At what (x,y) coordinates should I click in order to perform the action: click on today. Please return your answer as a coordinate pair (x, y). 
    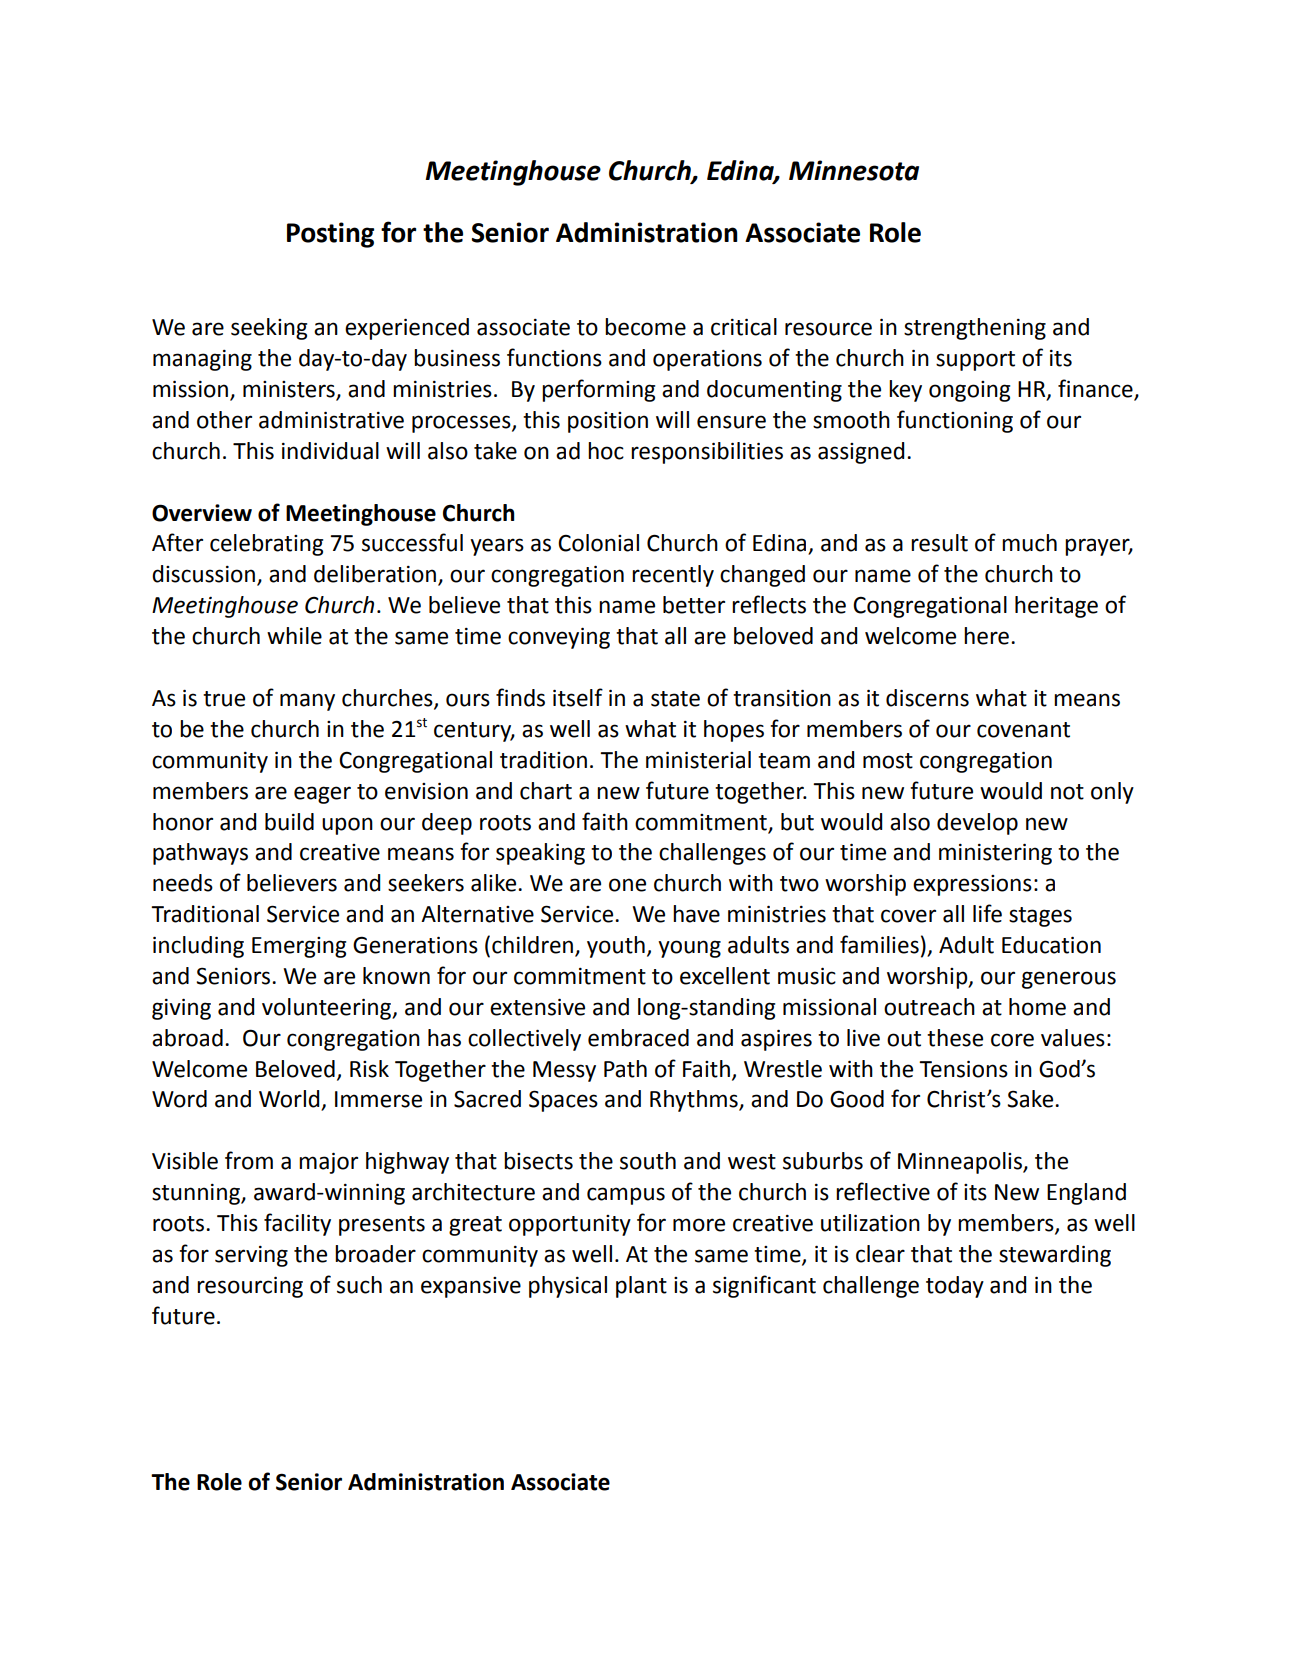
    Looking at the image, I should click on (955, 1287).
